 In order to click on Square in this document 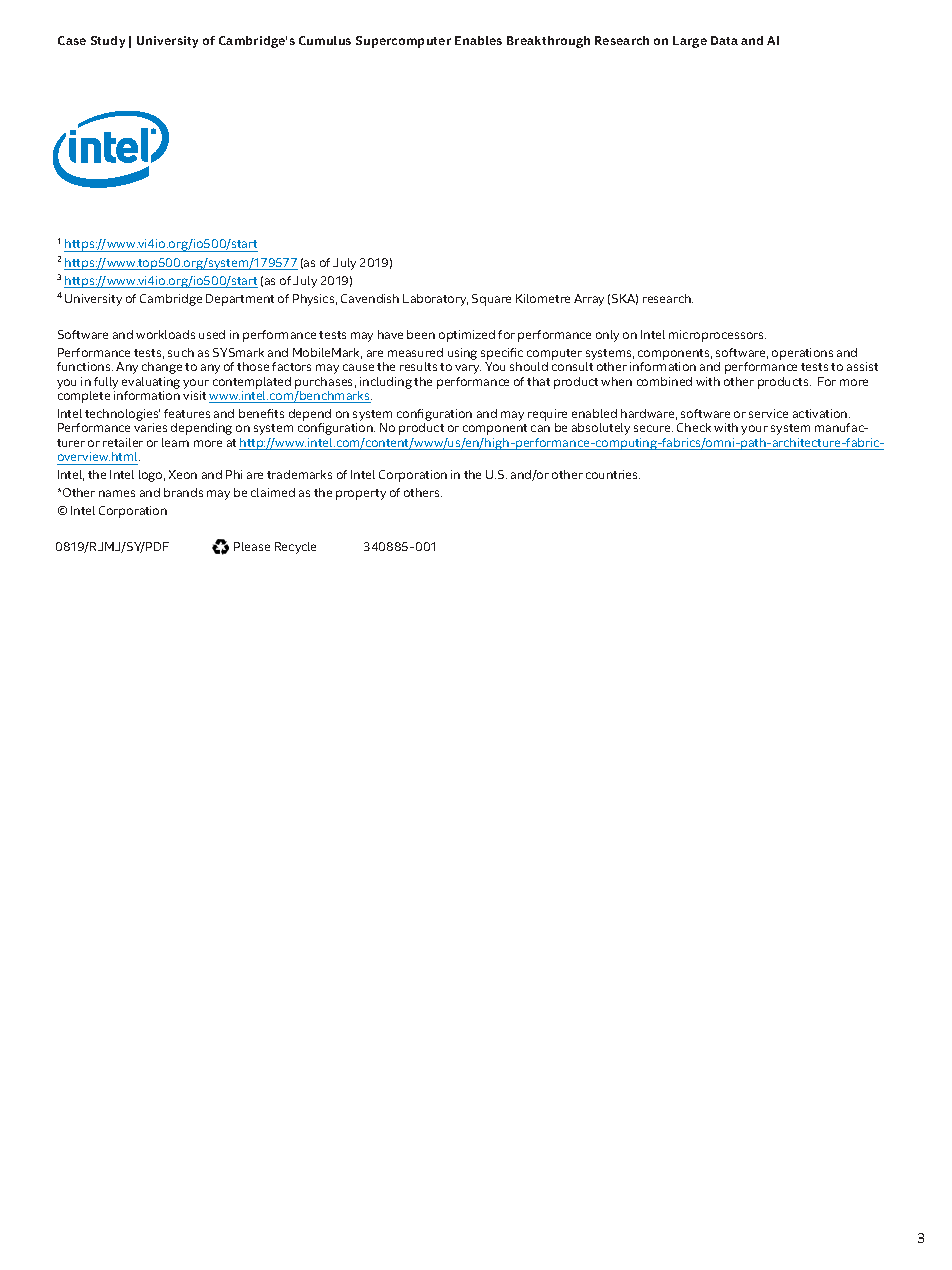, I will do `click(491, 300)`.
